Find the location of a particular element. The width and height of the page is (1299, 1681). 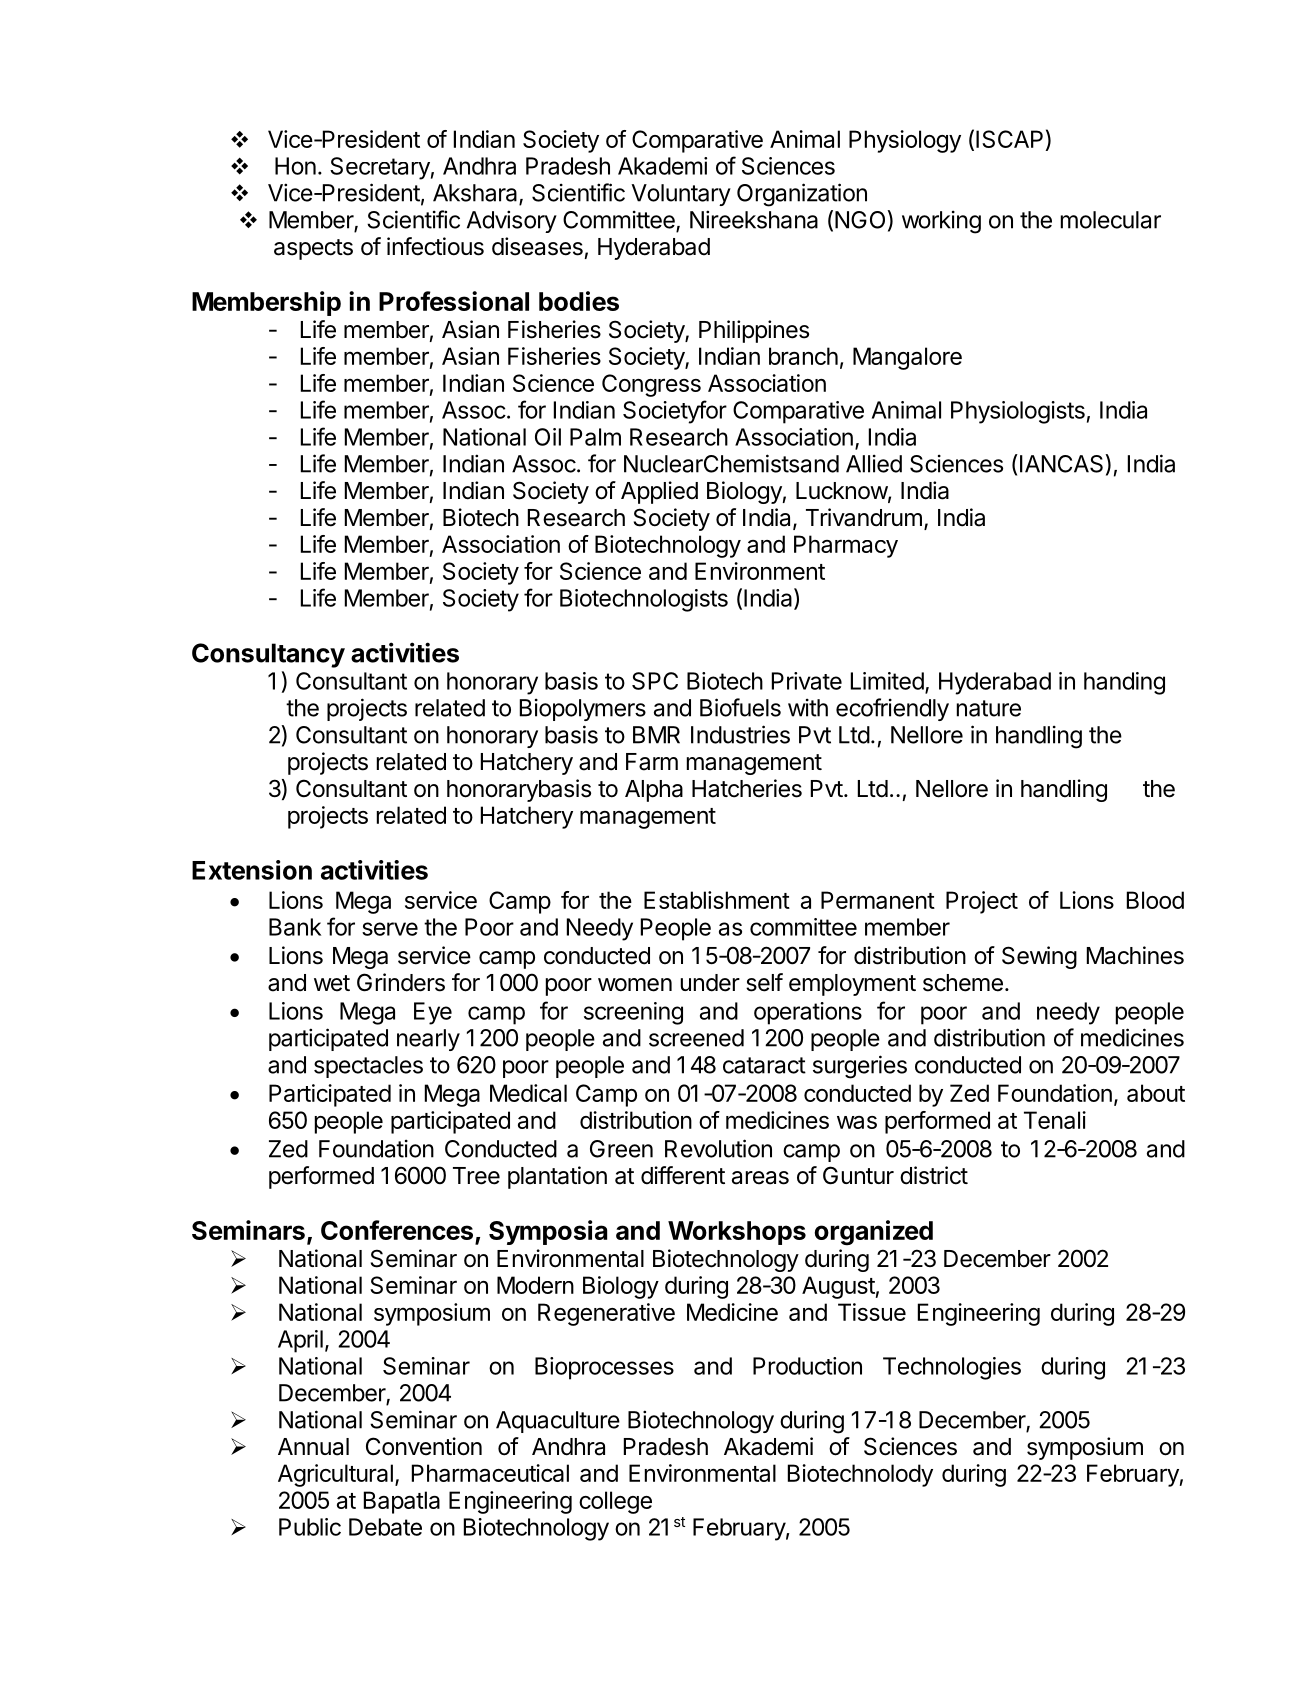

Agricultural is located at coordinates (335, 1475).
